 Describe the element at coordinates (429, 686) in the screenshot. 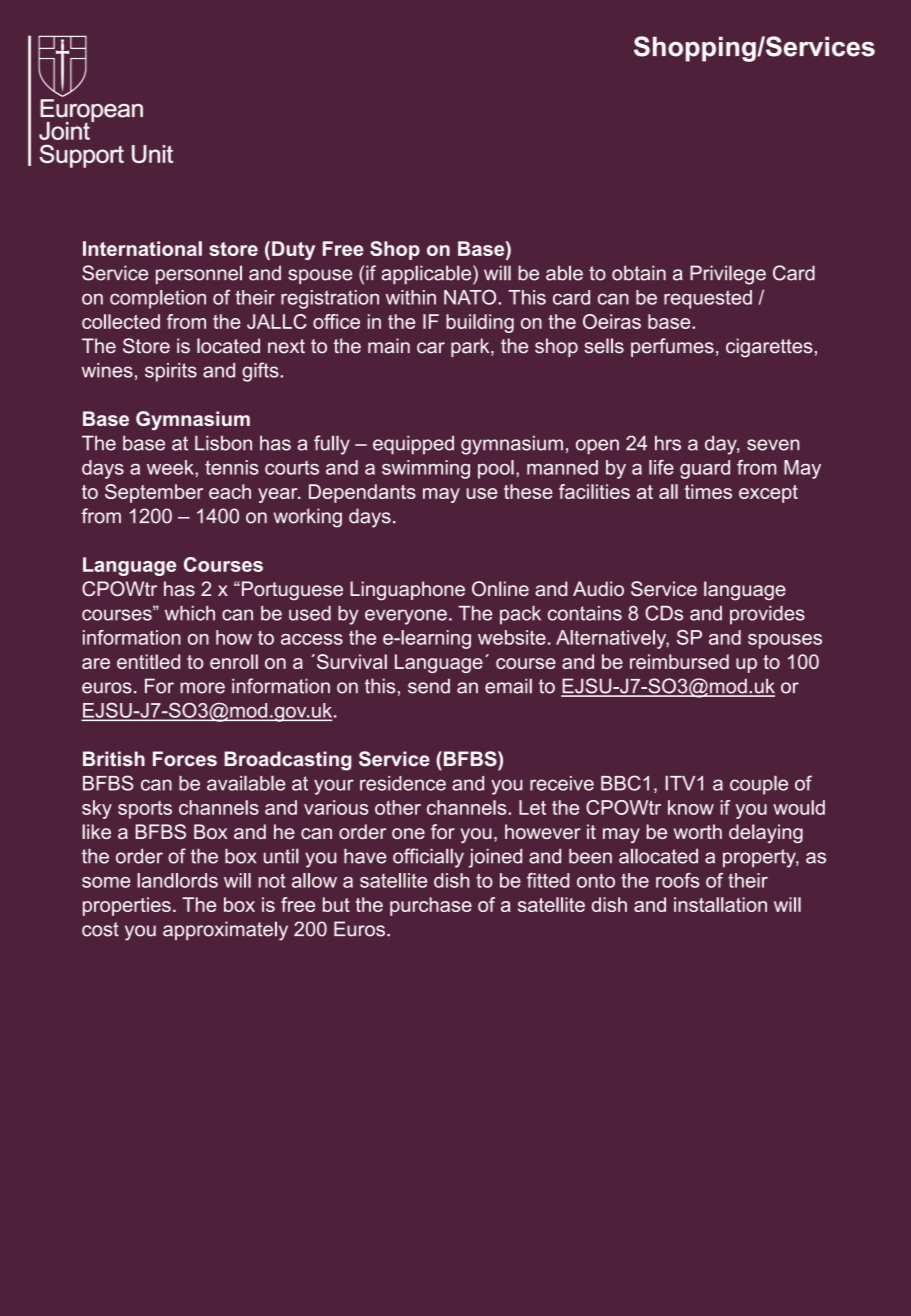

I see `send` at that location.
